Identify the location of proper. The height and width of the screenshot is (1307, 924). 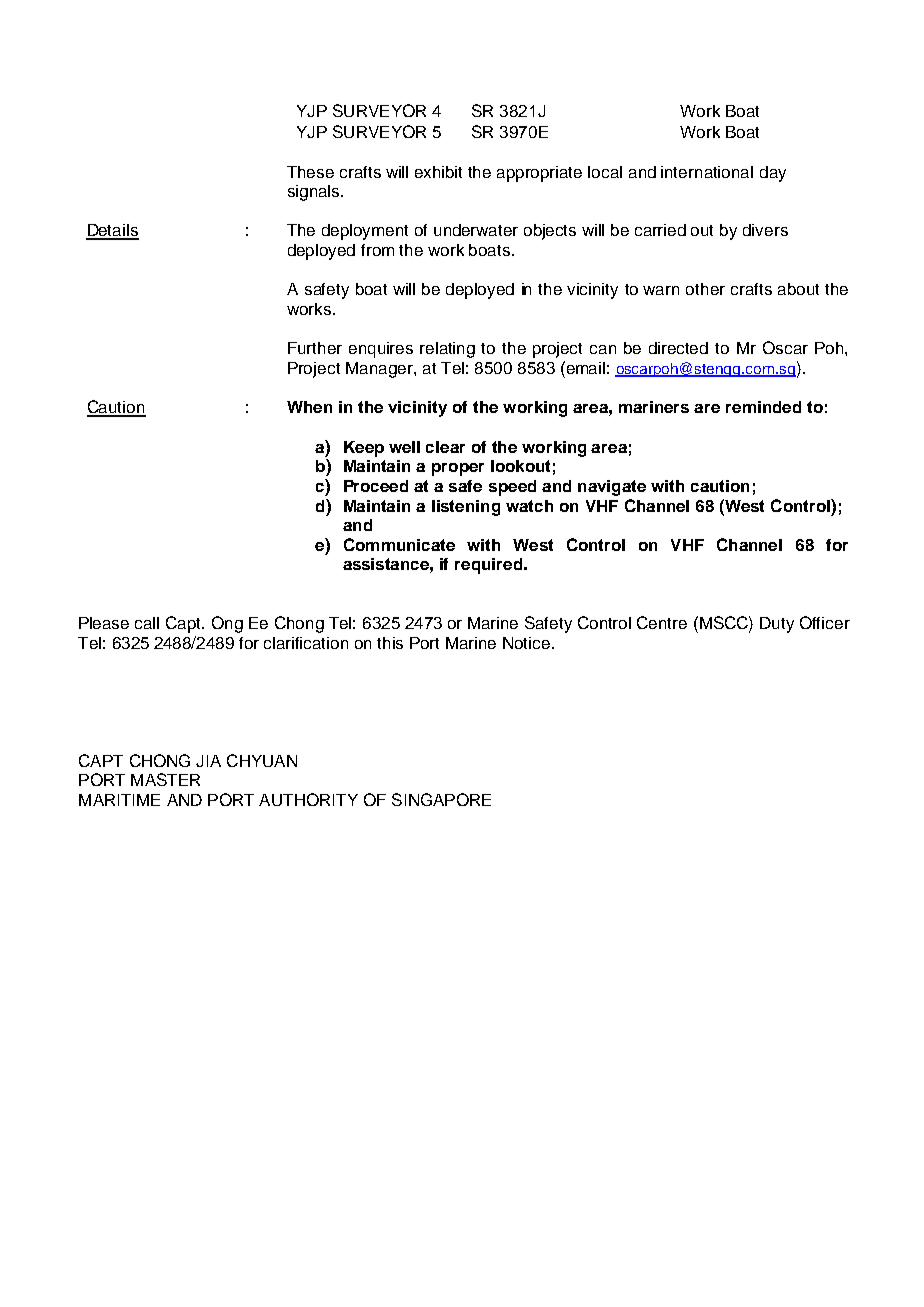
(458, 469).
